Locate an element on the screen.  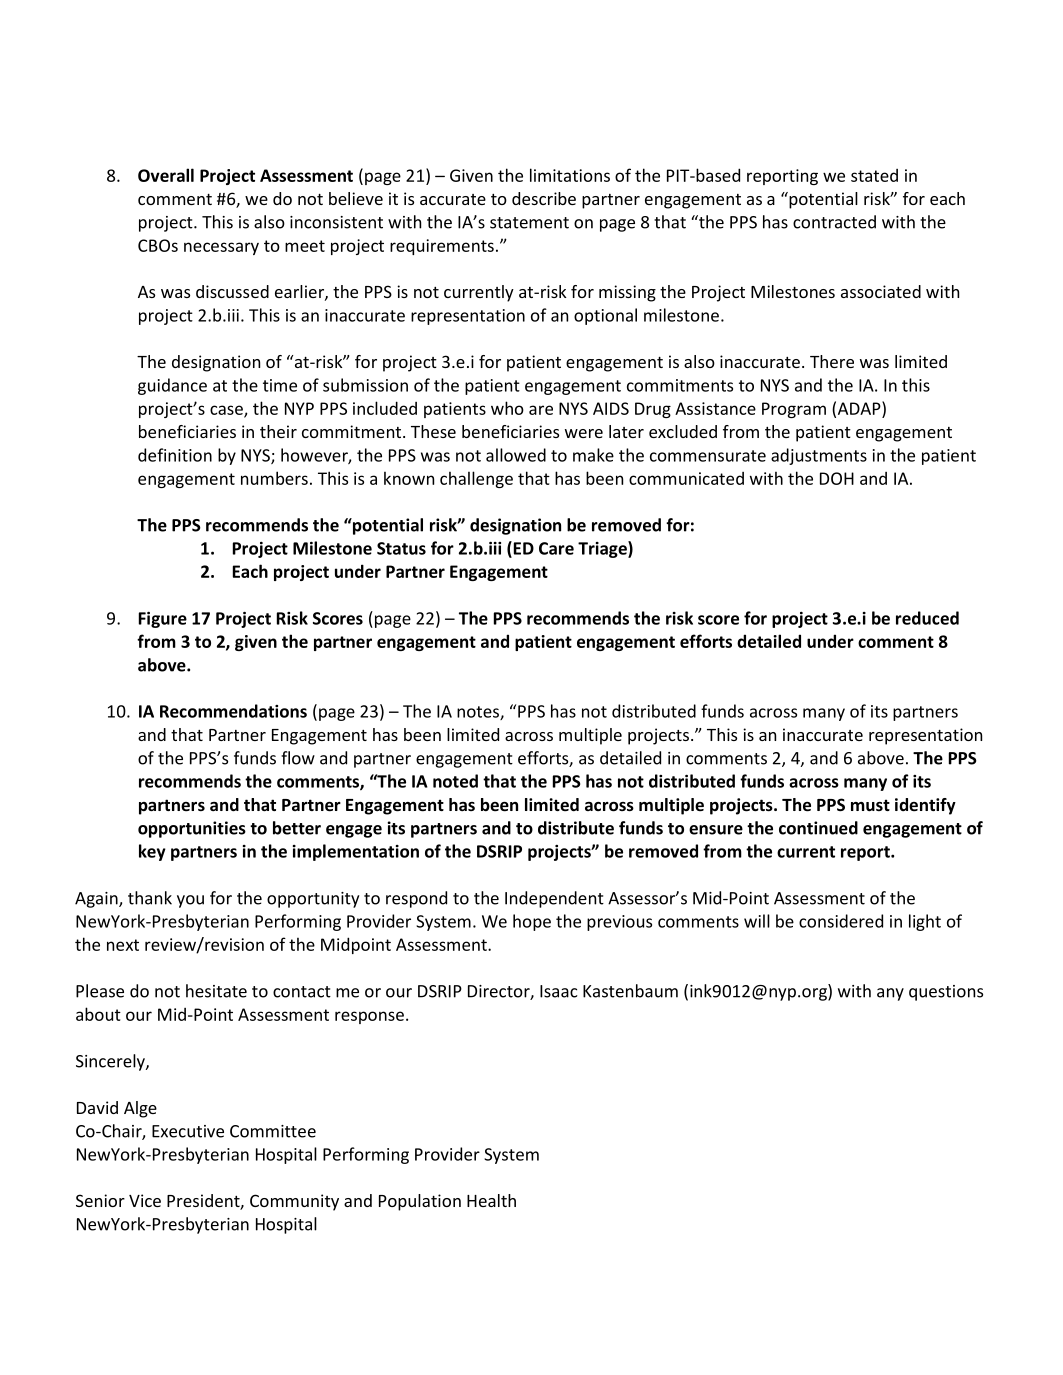
numbers is located at coordinates (274, 478).
